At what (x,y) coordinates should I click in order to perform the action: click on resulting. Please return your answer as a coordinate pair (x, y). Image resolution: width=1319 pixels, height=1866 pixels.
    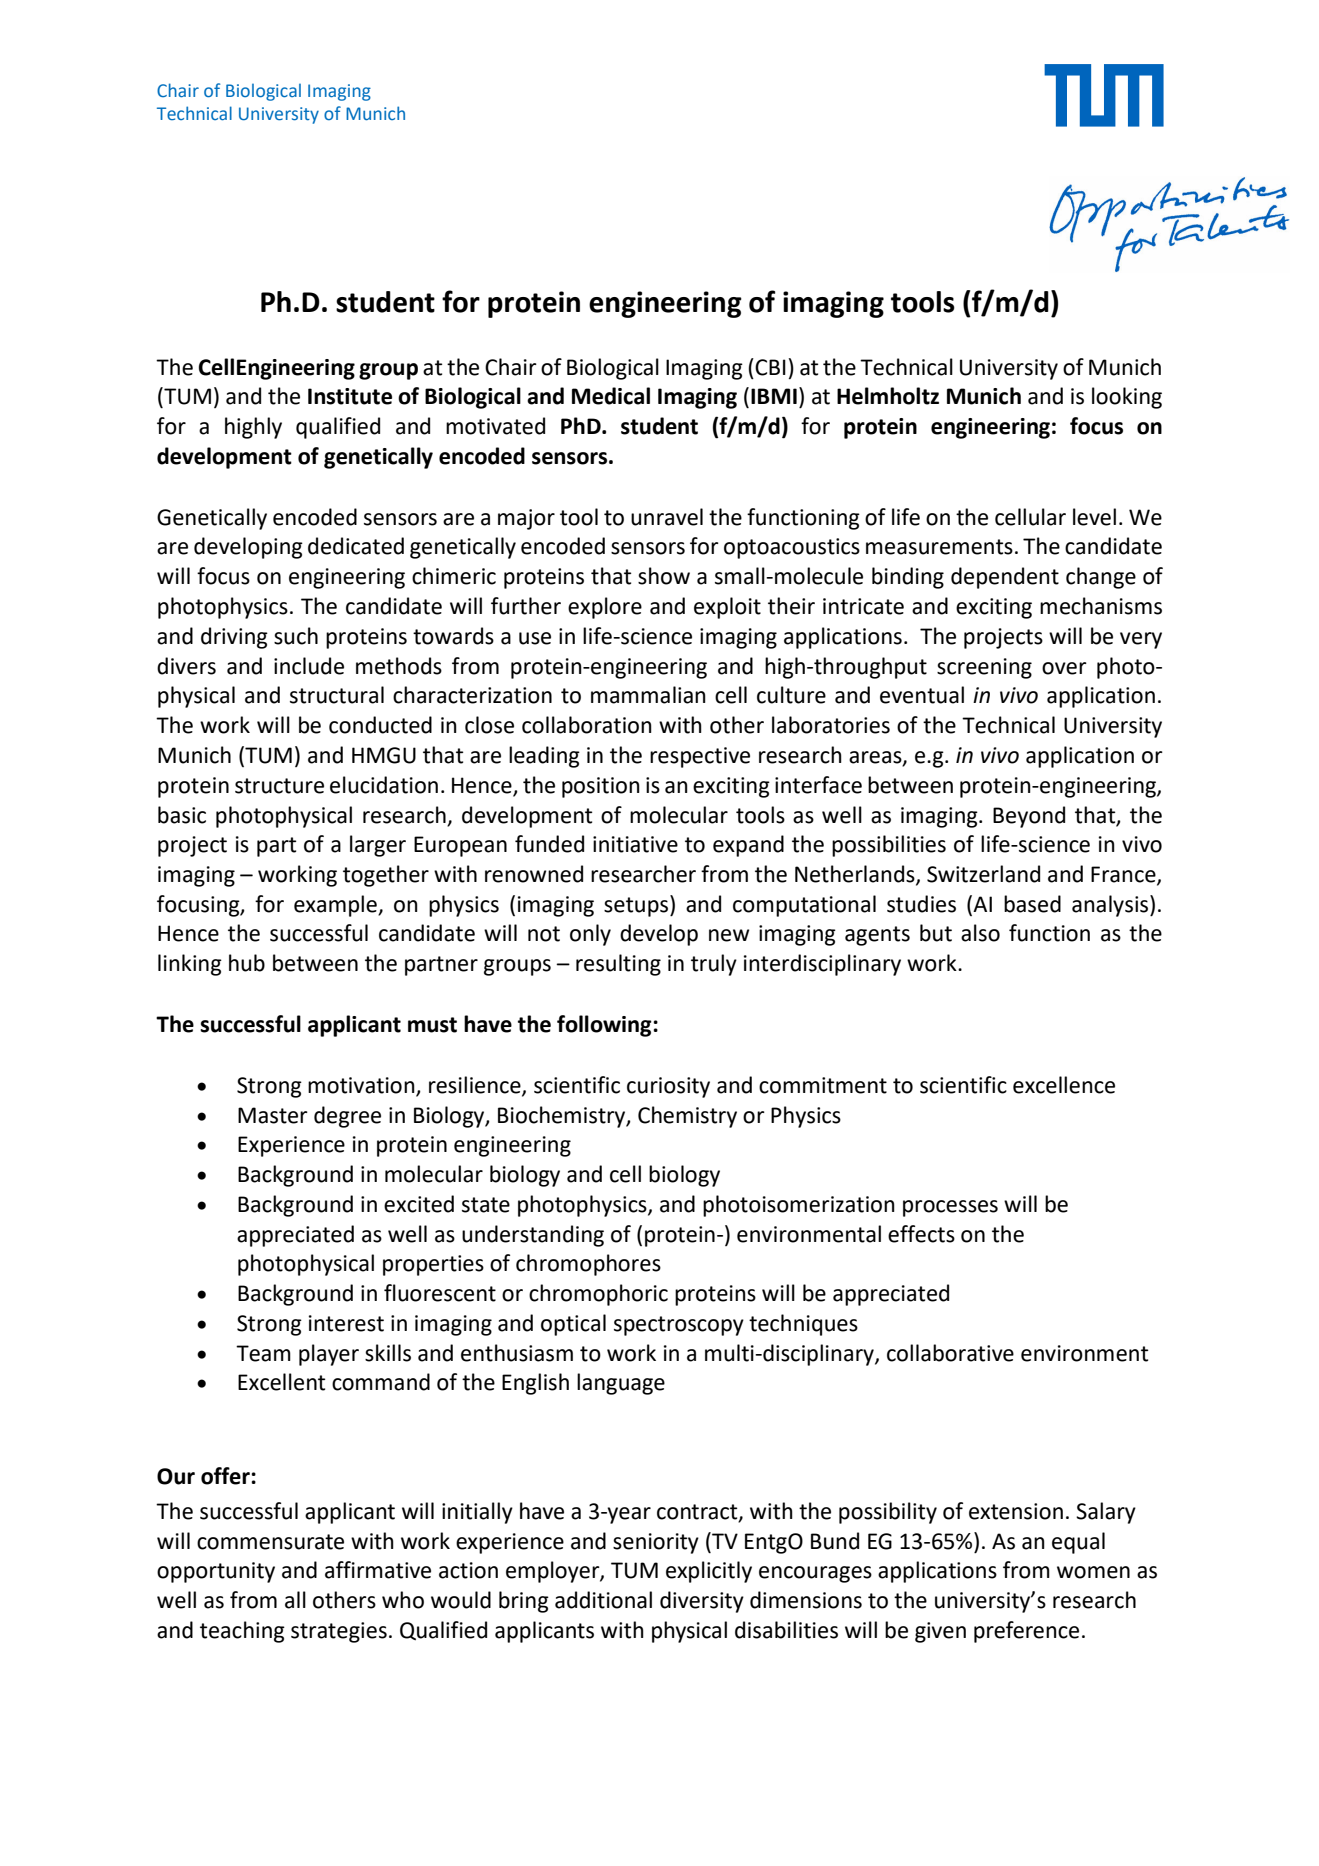
    Looking at the image, I should click on (618, 965).
